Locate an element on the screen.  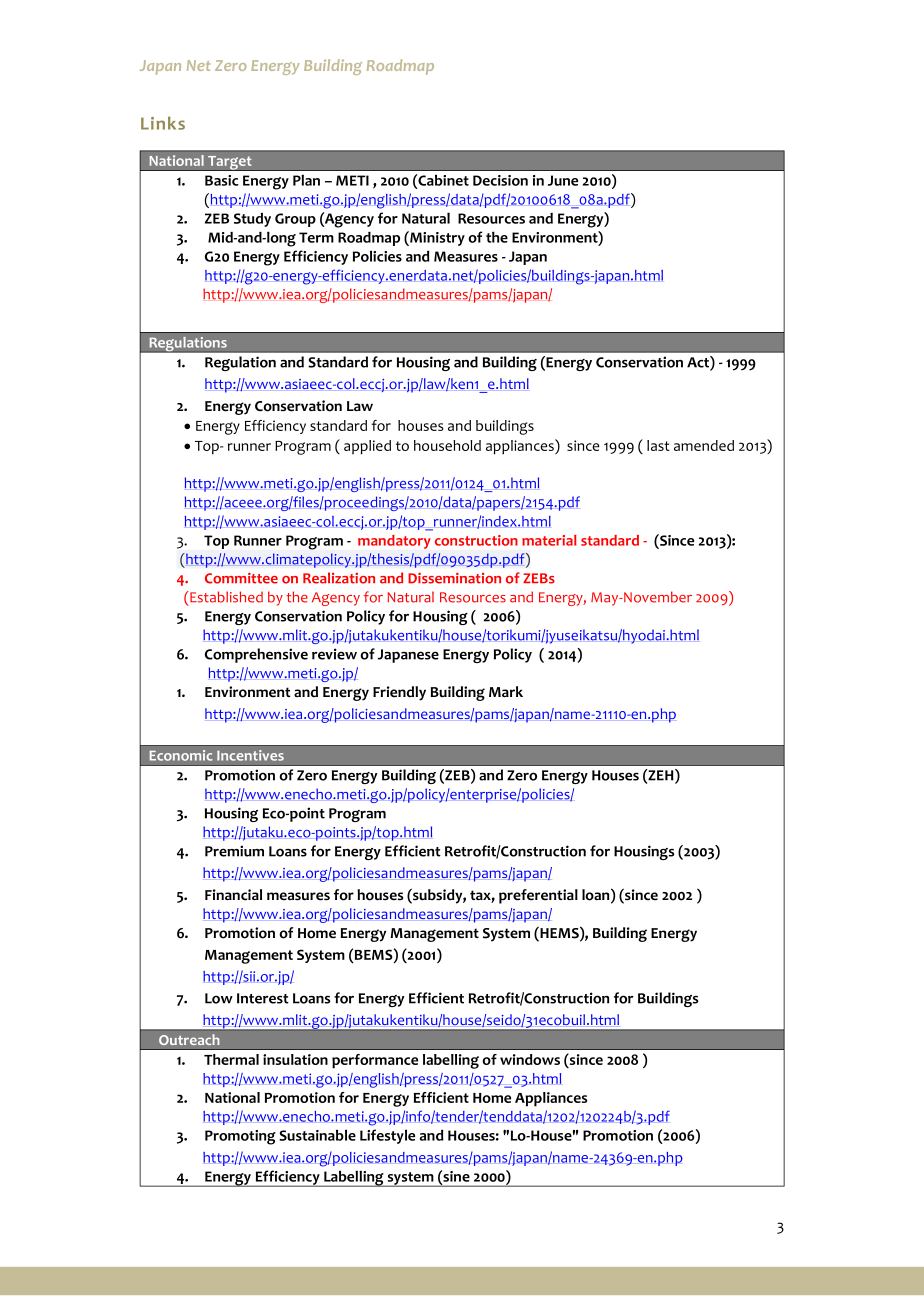
applied is located at coordinates (367, 447).
